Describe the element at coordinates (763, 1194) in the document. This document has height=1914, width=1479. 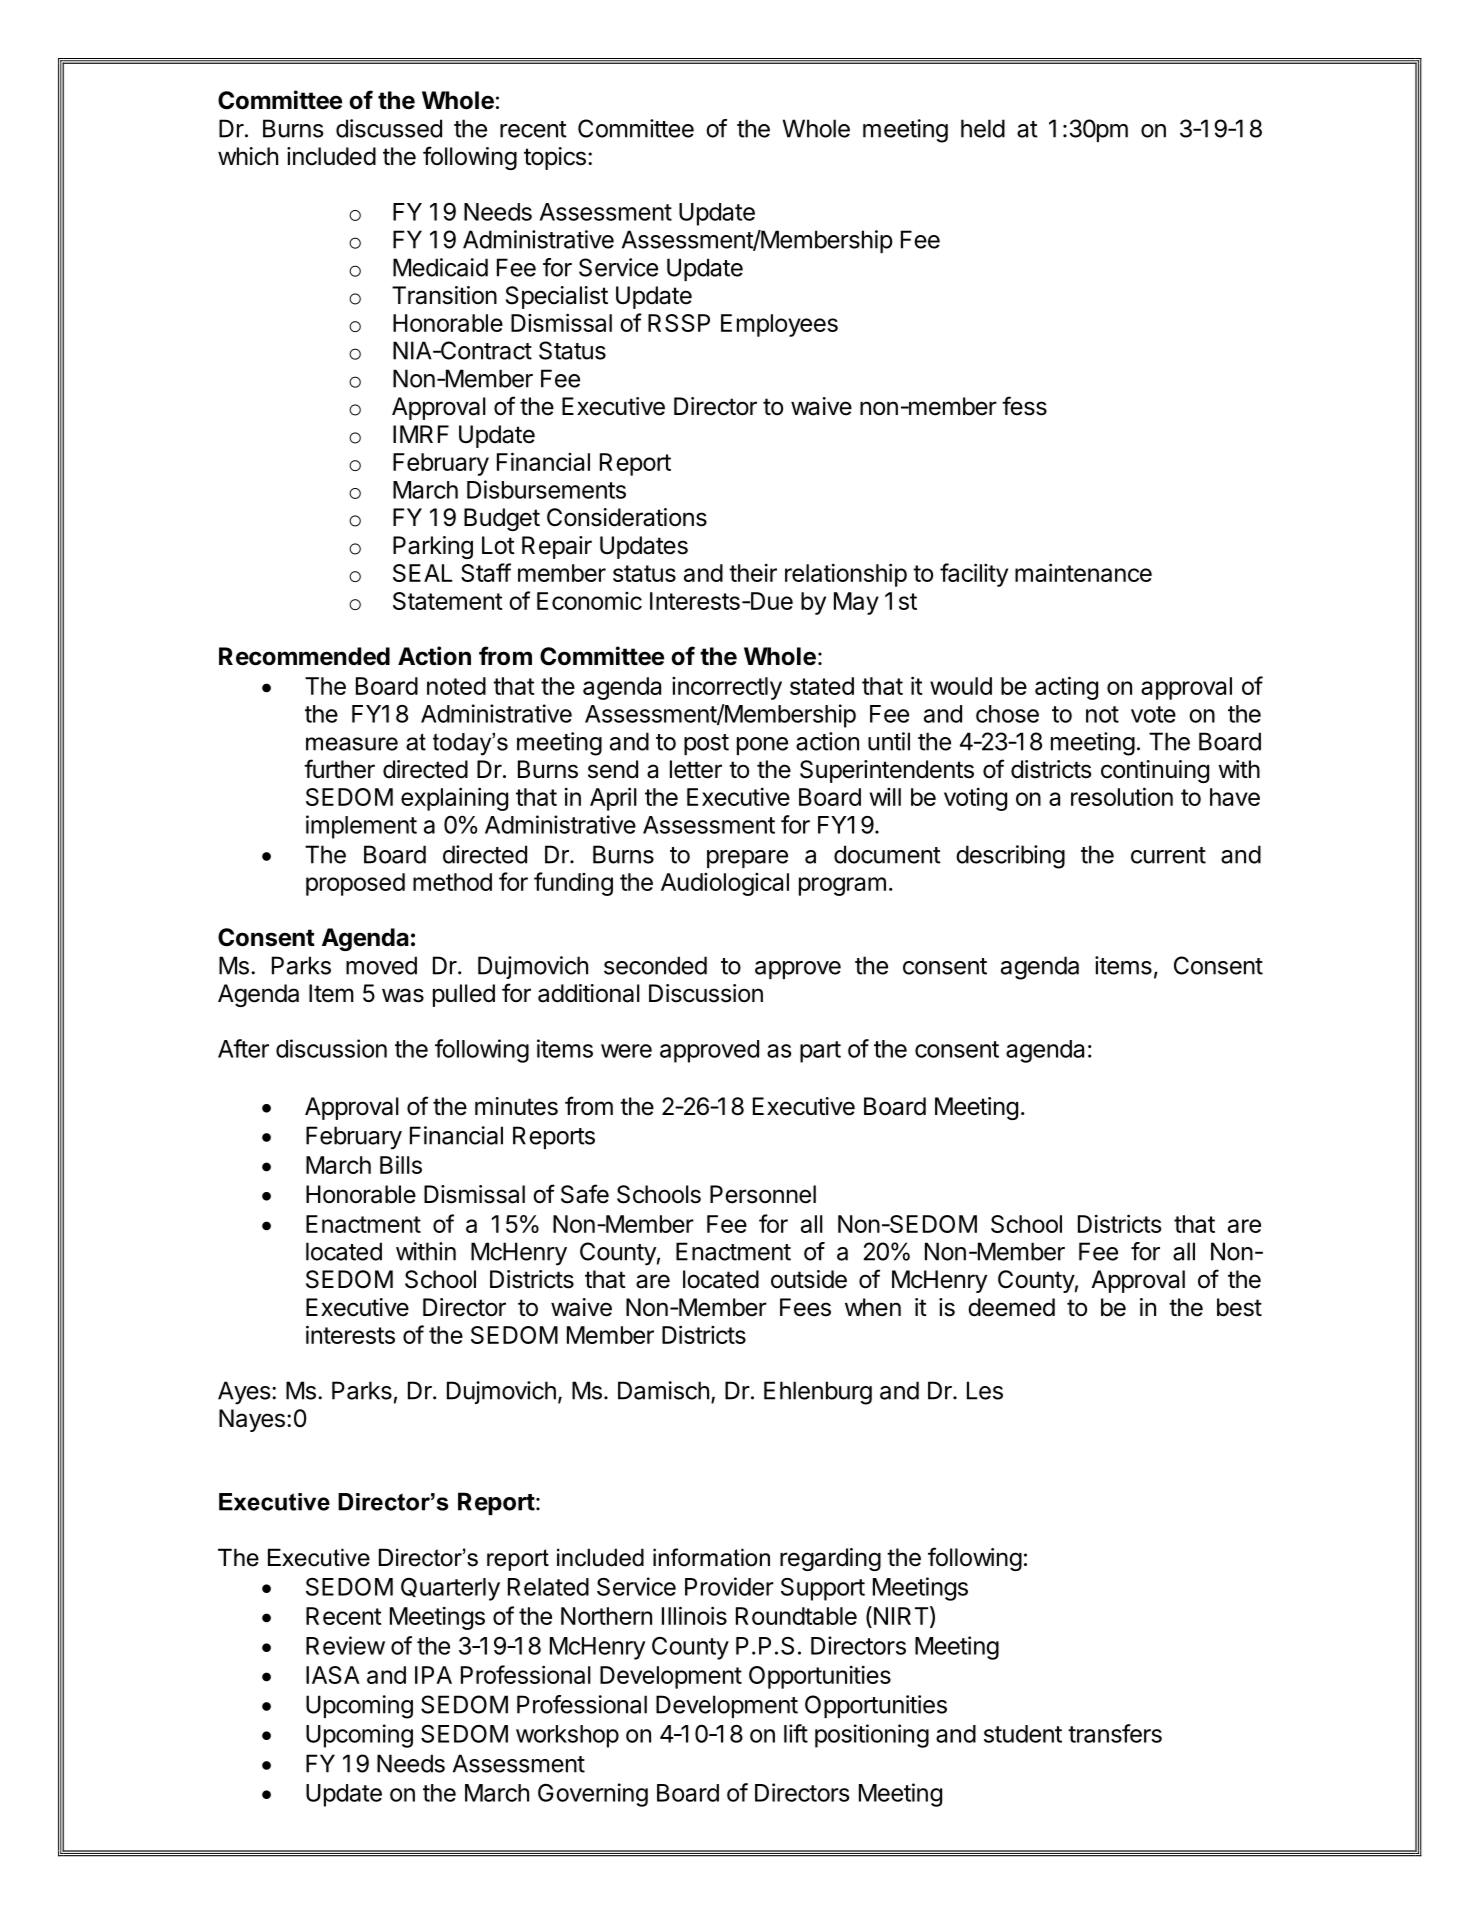
I see `Personnel` at that location.
